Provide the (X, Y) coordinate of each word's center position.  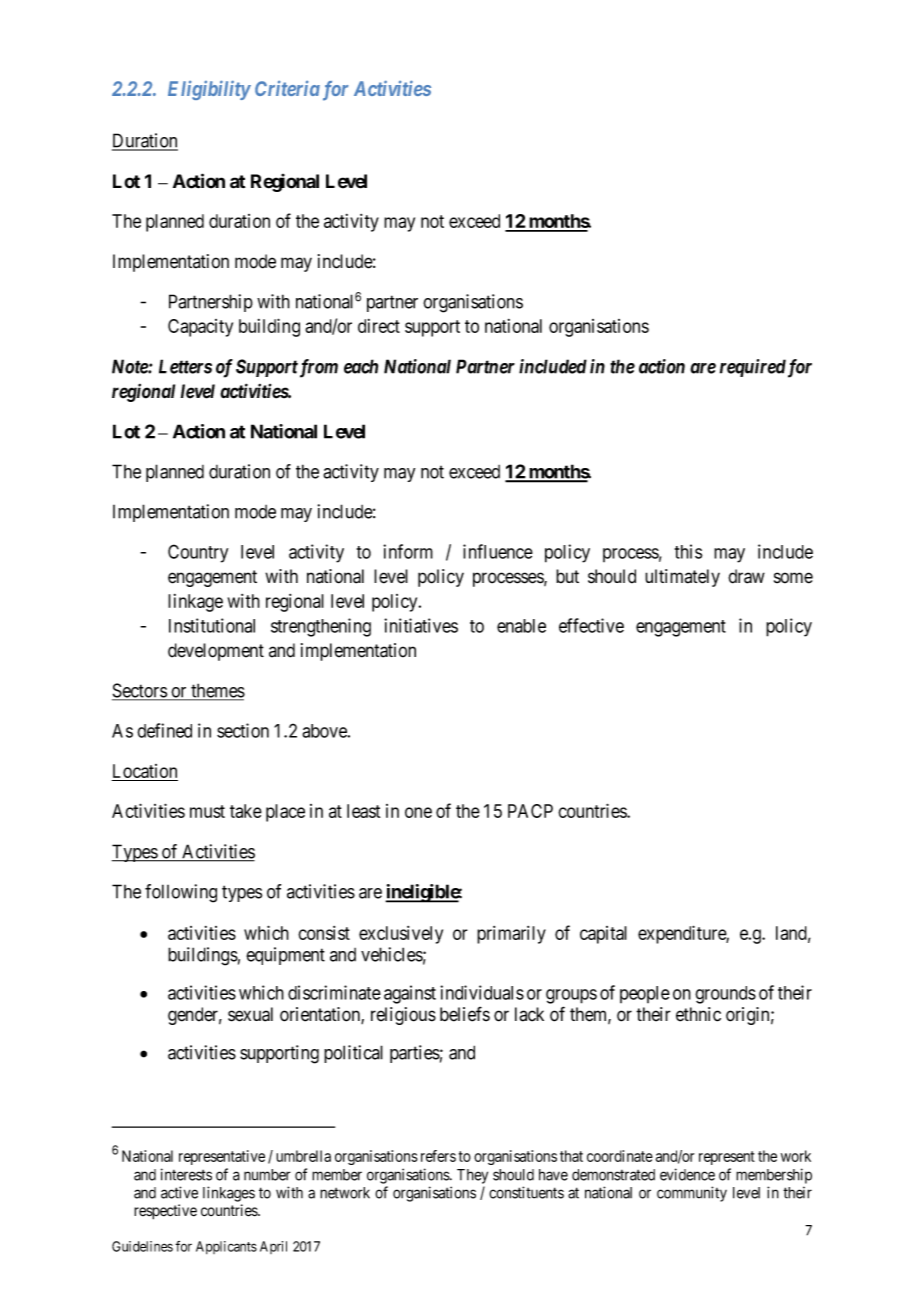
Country (198, 553)
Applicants (226, 1247)
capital (603, 935)
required (753, 368)
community (692, 1194)
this (688, 551)
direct (379, 326)
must (207, 811)
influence (498, 551)
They (472, 1176)
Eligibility (209, 90)
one (418, 812)
